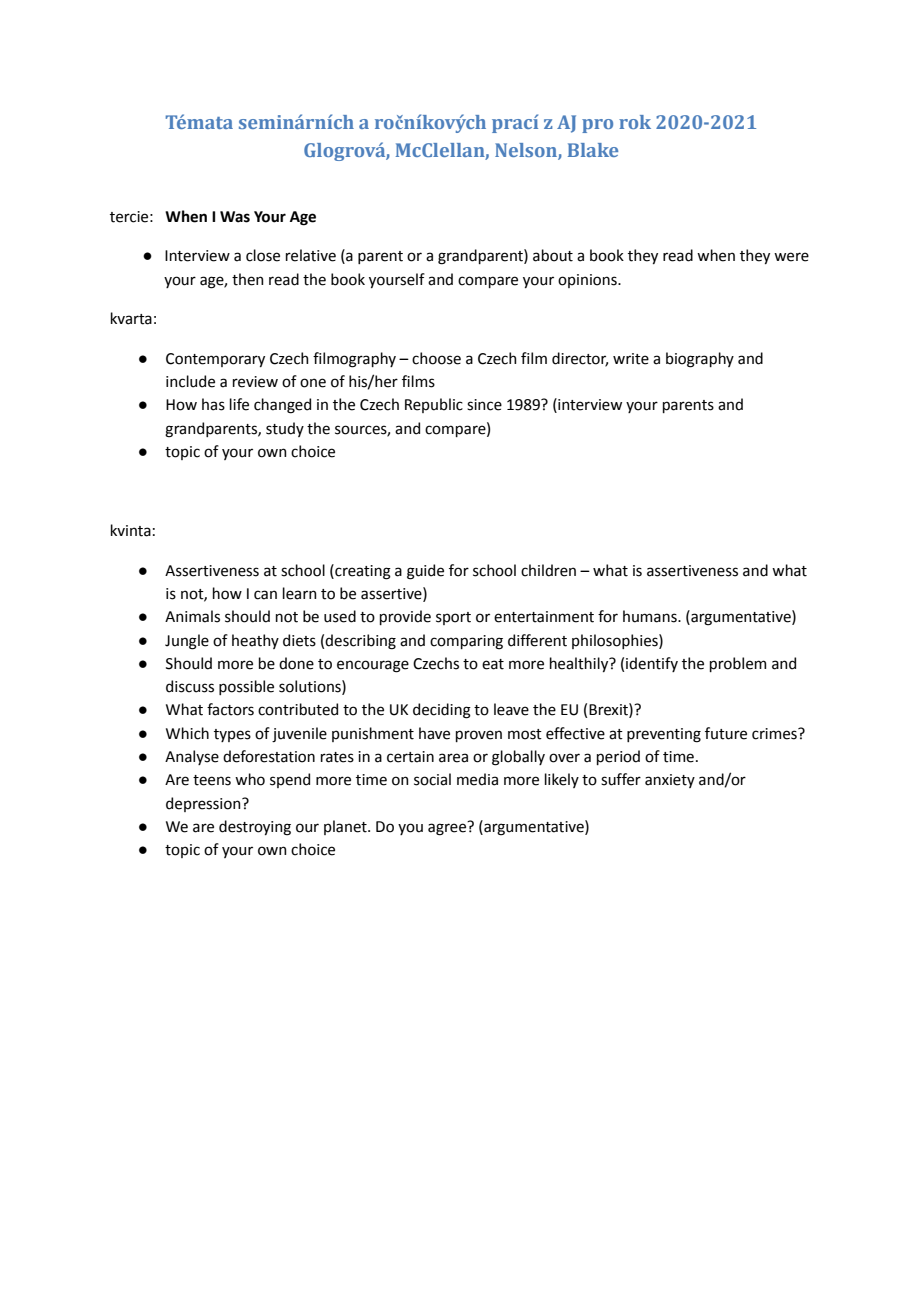 This screenshot has height=1307, width=924. What do you see at coordinates (466, 642) in the screenshot?
I see `comparing` at bounding box center [466, 642].
